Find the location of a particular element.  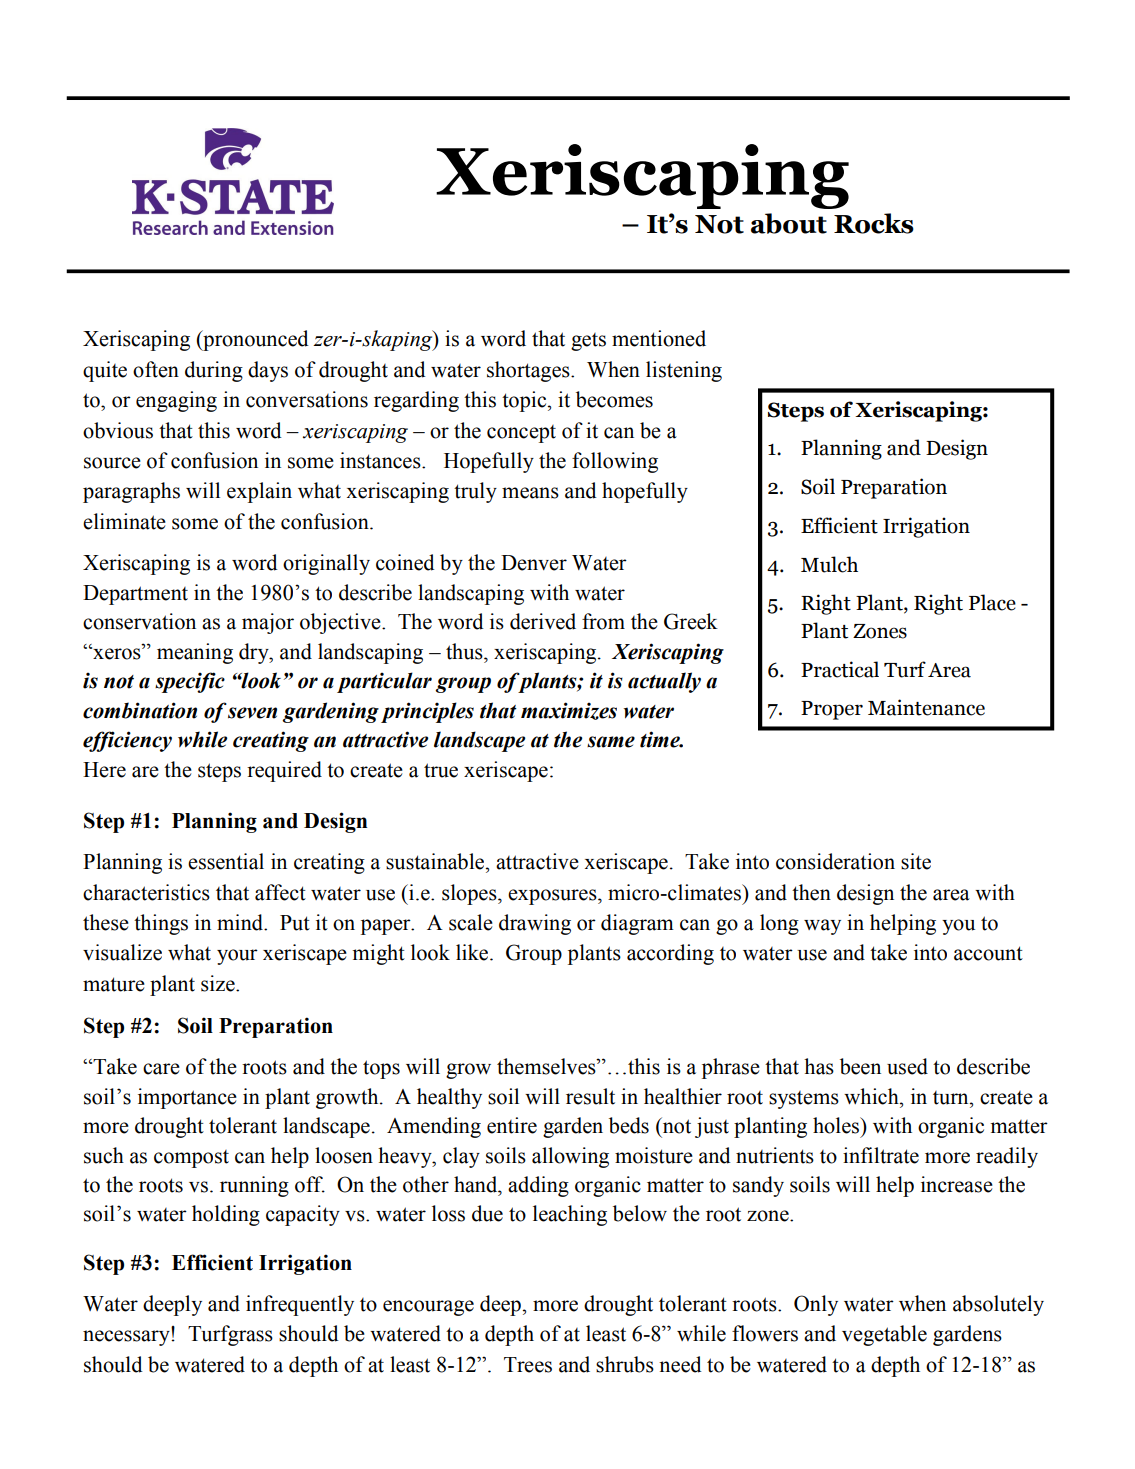

Rocks is located at coordinates (874, 223).
